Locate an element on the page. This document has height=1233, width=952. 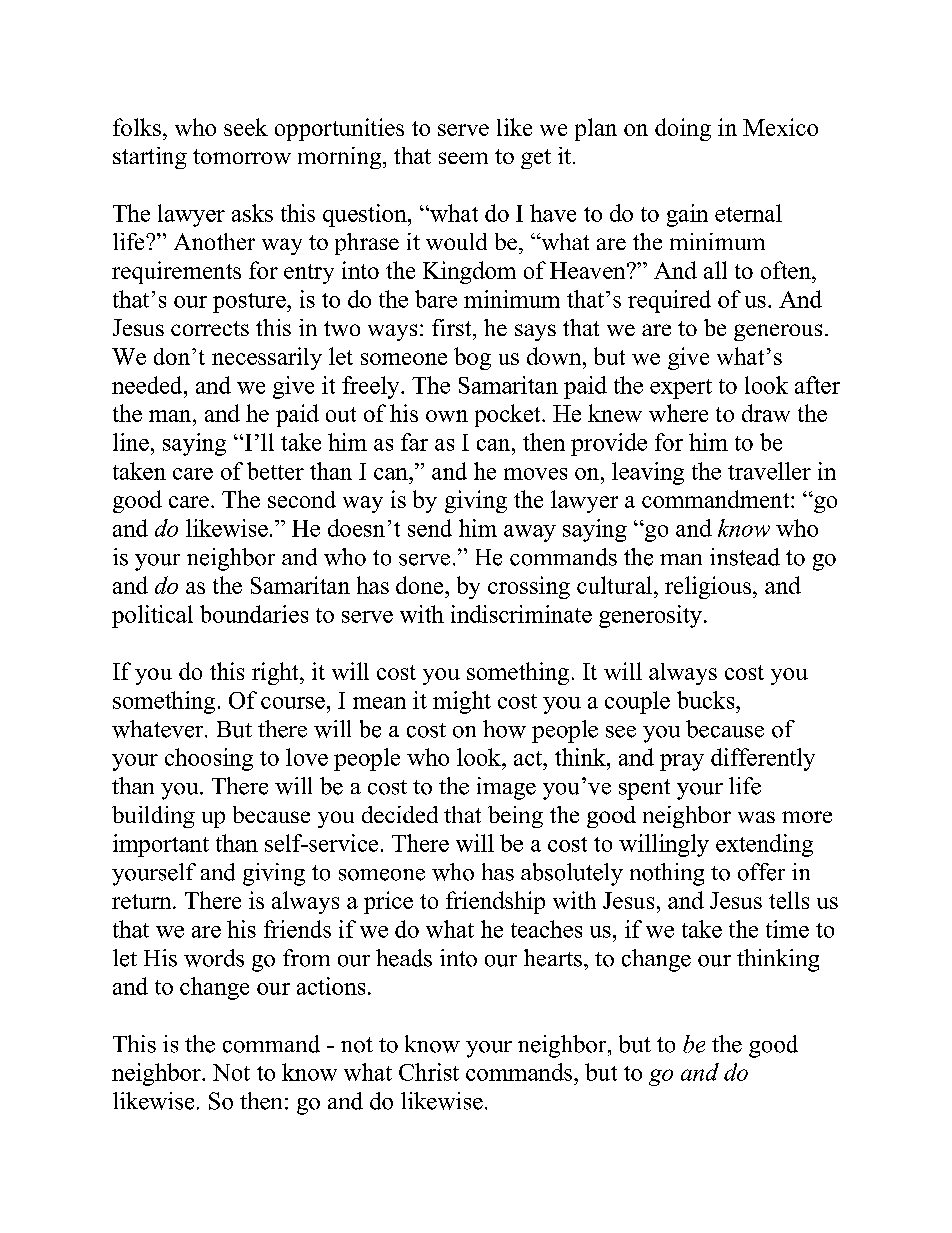
differently is located at coordinates (763, 759).
